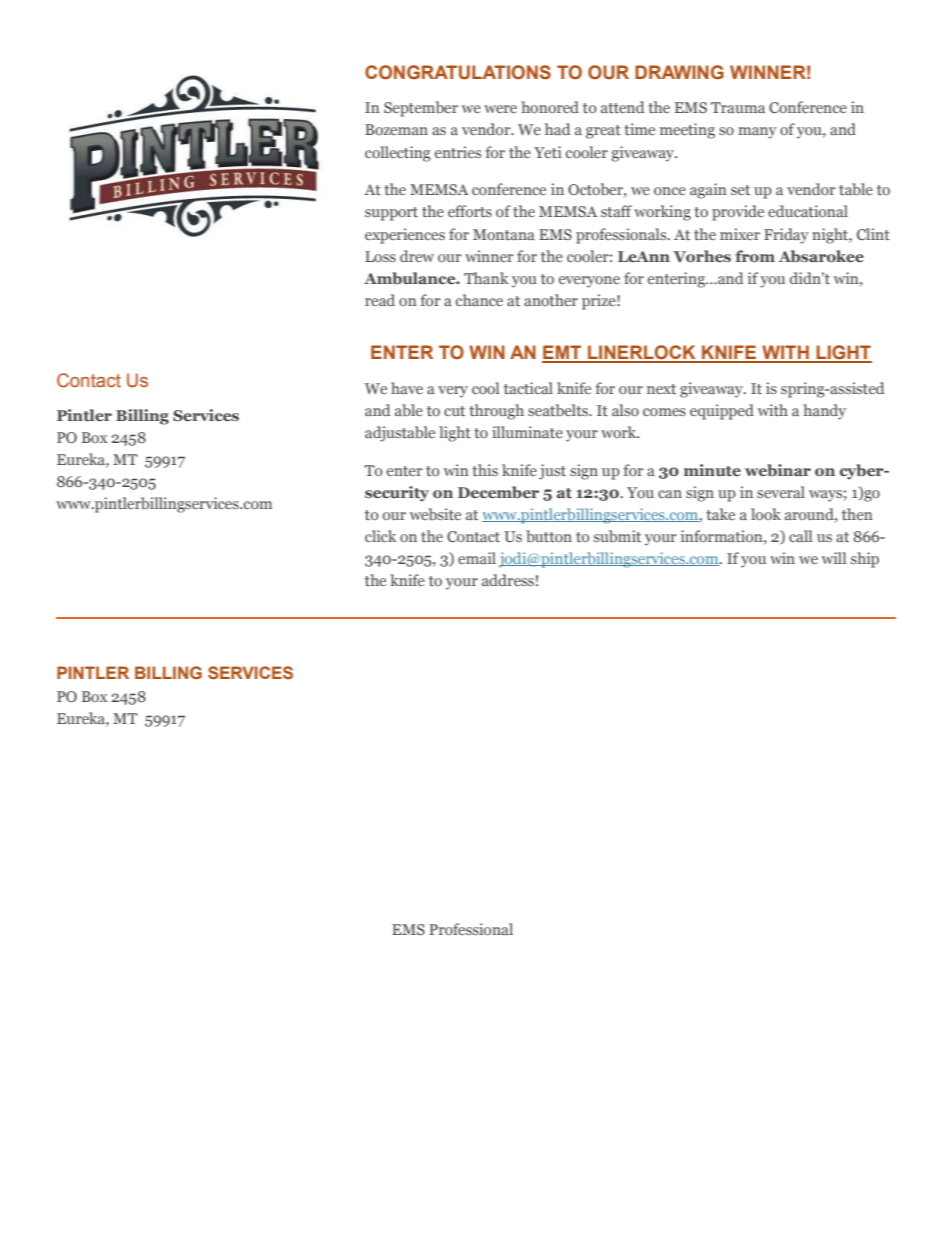  What do you see at coordinates (458, 72) in the page?
I see `CONGRATULATIONS` at bounding box center [458, 72].
